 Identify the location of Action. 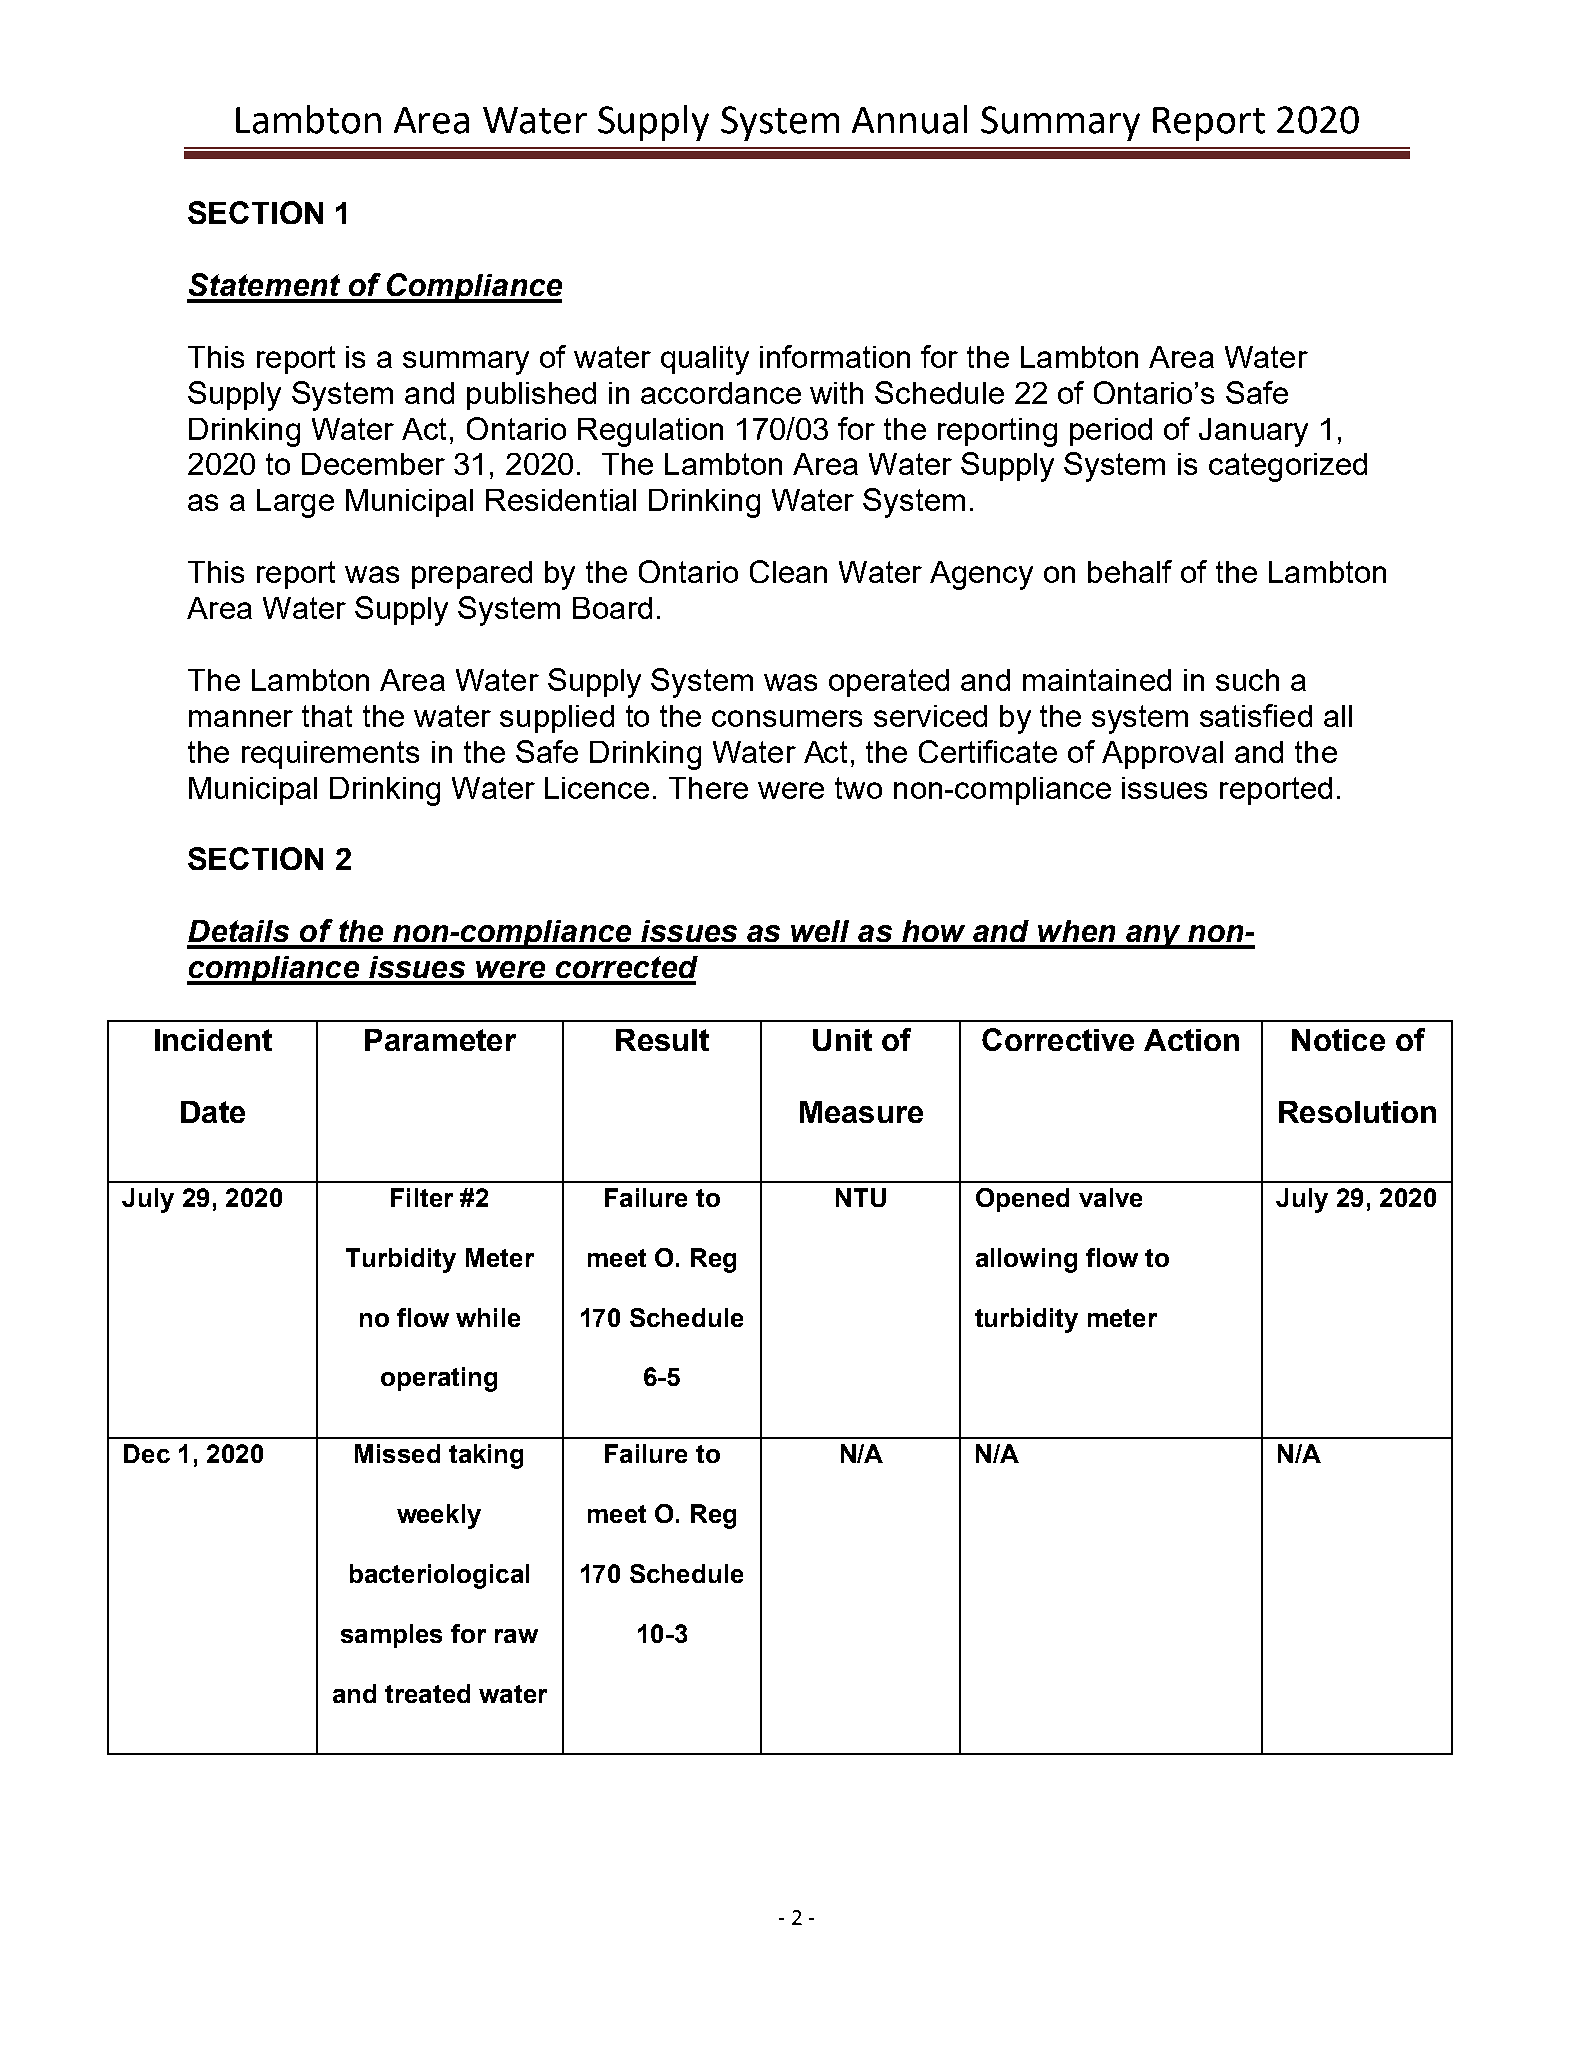
(1191, 1040).
